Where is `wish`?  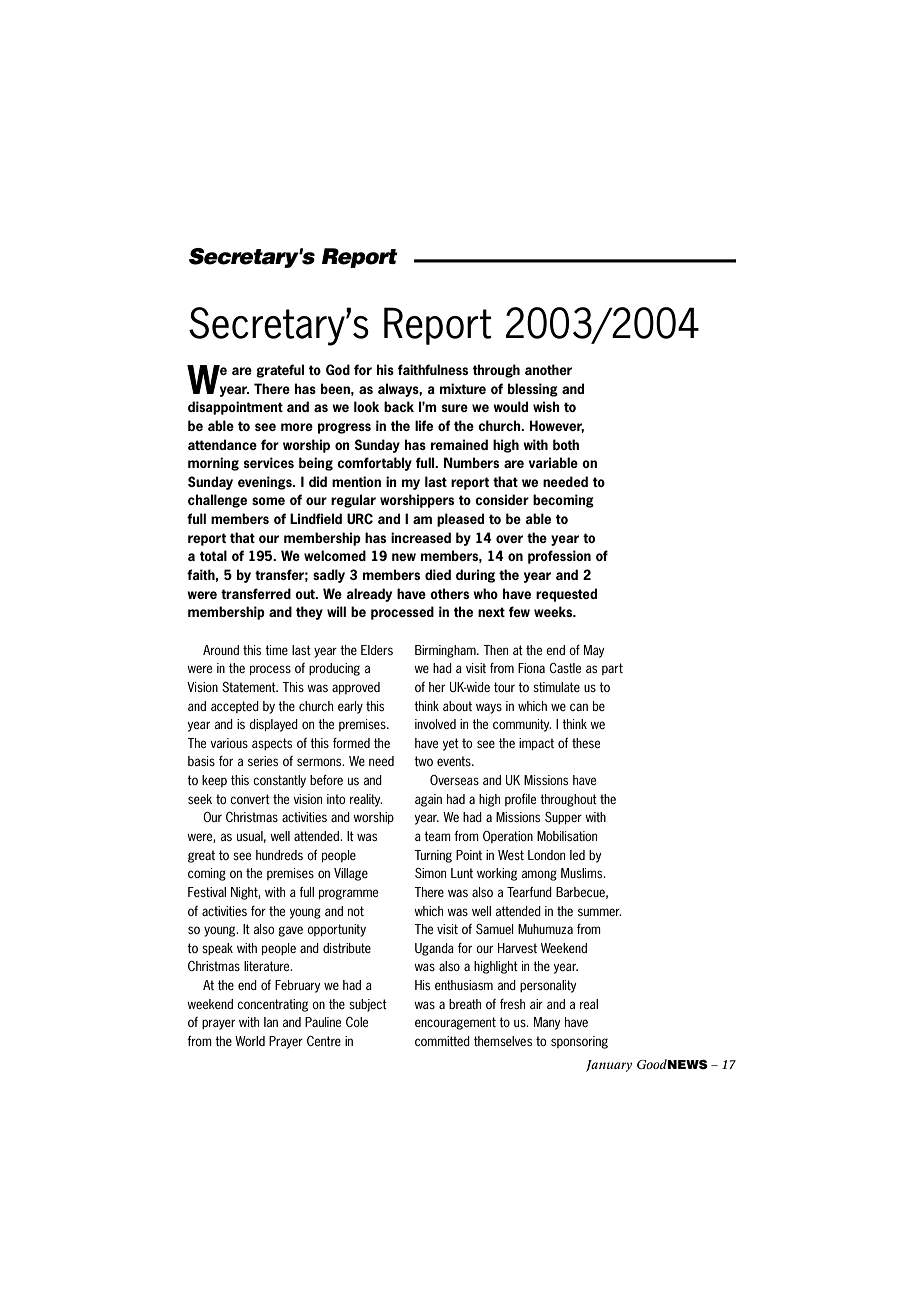 wish is located at coordinates (546, 406).
